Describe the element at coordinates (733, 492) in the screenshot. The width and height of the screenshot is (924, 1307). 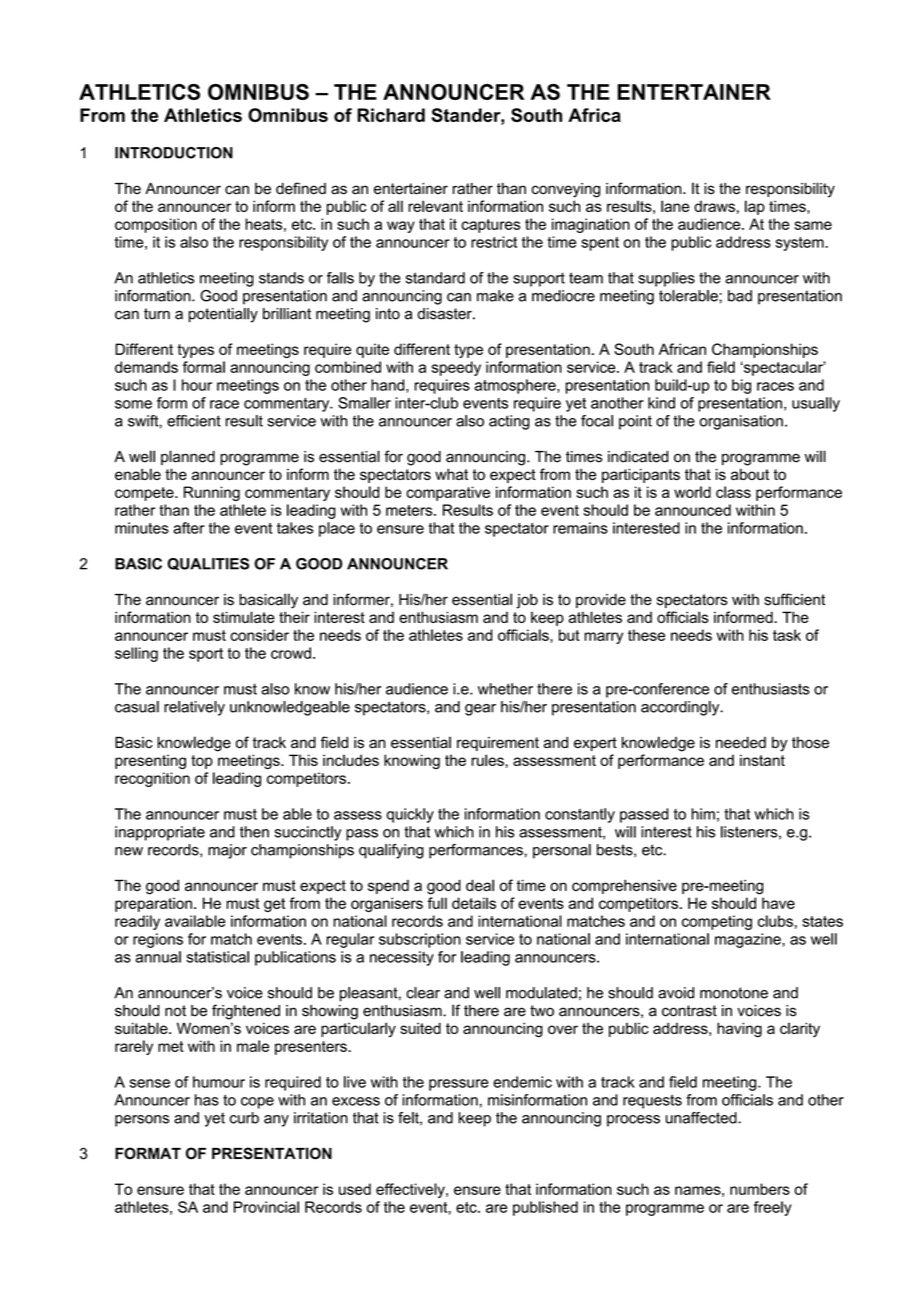
I see `class` at that location.
